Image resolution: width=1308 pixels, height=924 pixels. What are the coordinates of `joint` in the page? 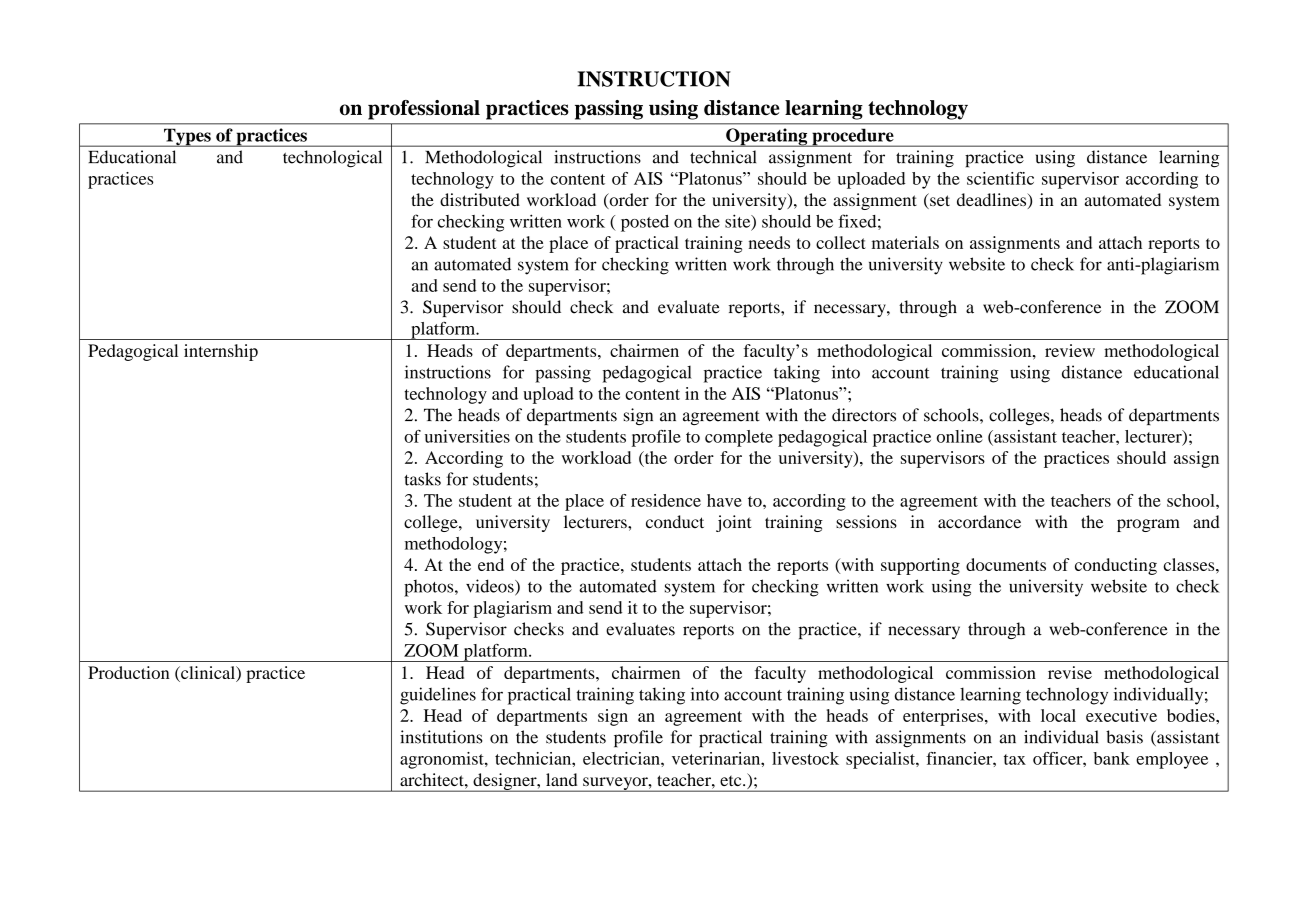 It's located at (733, 523).
